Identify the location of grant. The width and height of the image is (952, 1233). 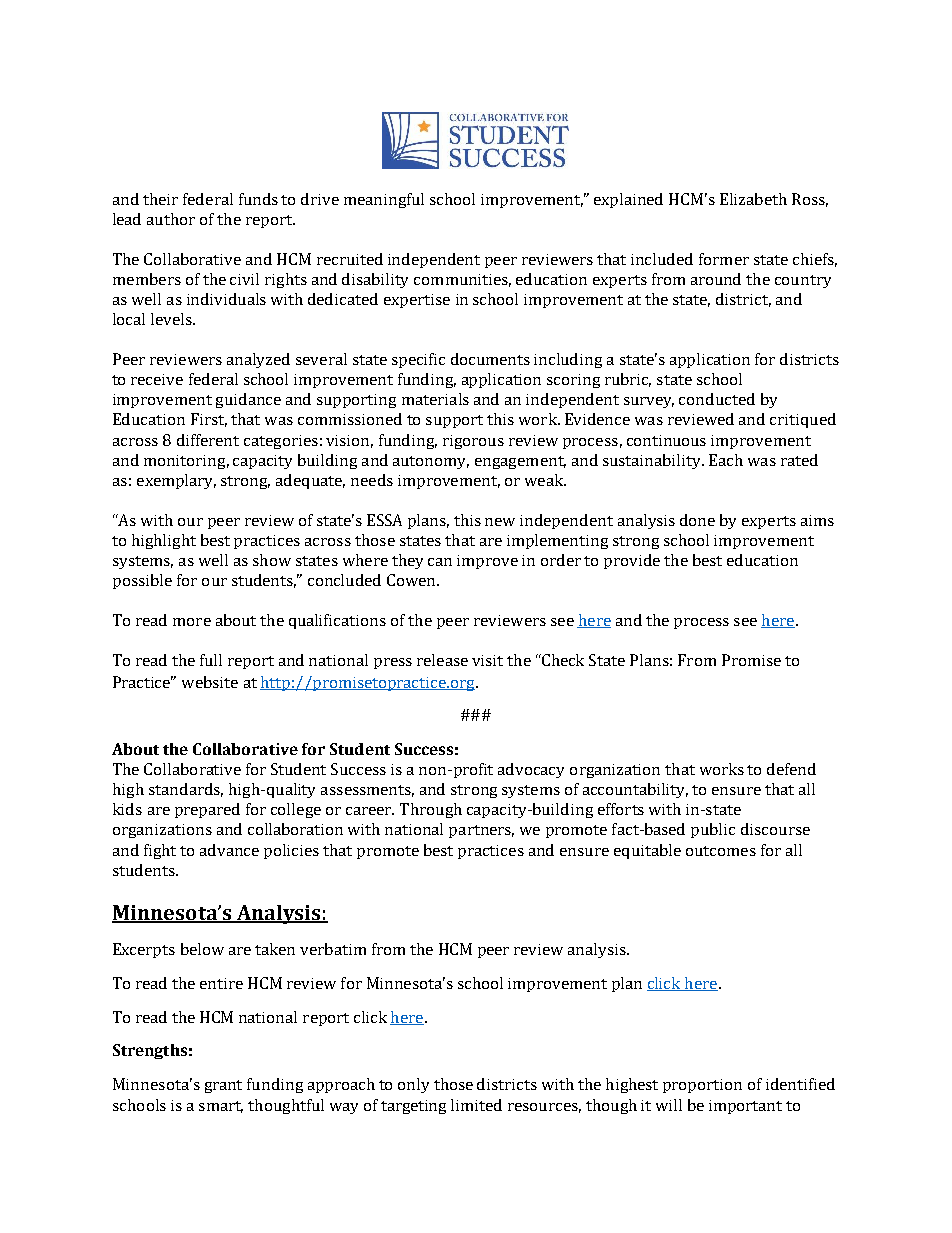
(223, 1086).
